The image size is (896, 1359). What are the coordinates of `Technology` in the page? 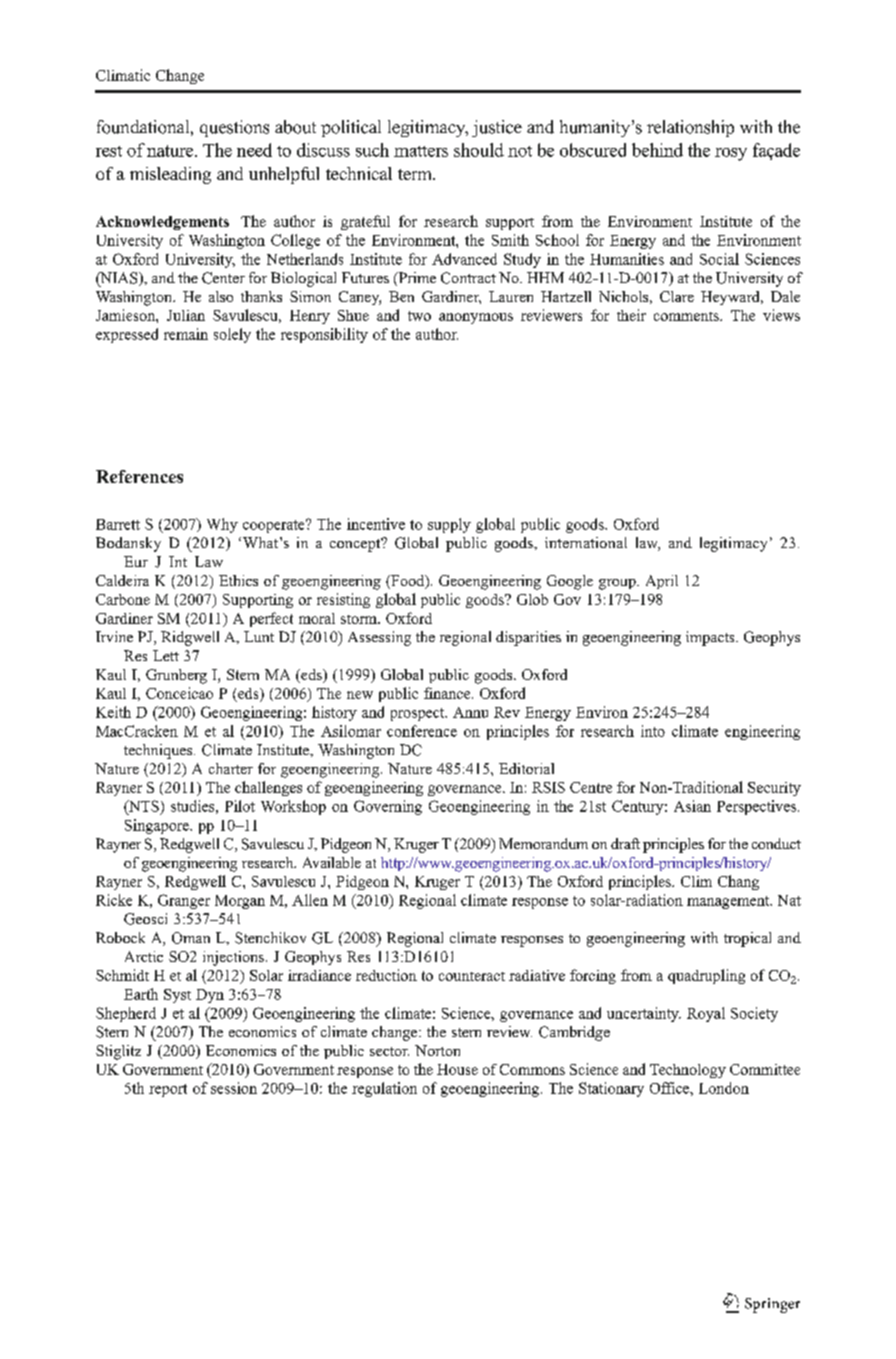 It's located at (688, 1071).
